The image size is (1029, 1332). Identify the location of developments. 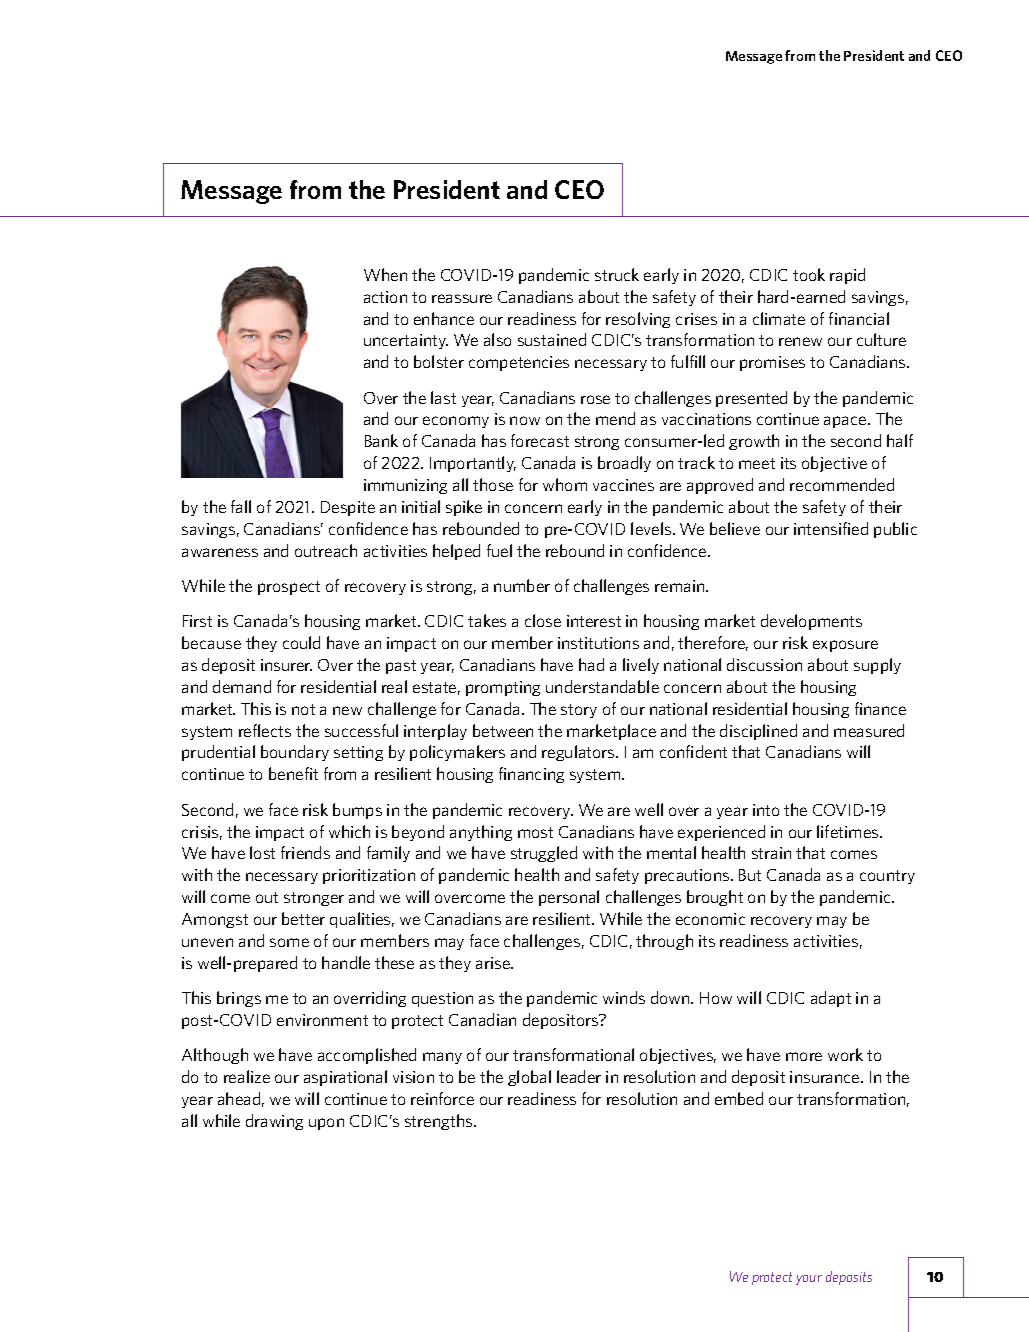
(811, 622).
